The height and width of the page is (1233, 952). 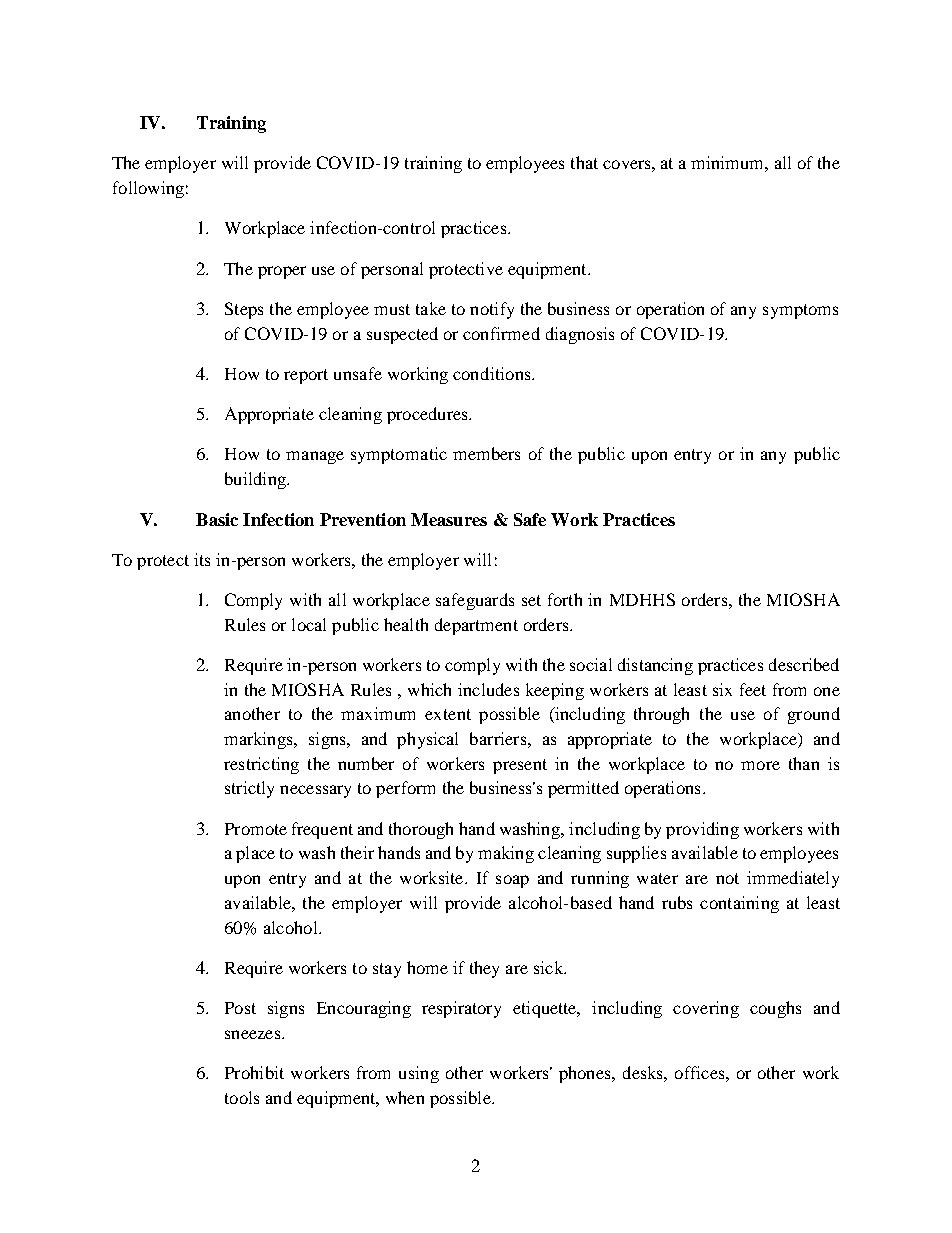 What do you see at coordinates (702, 830) in the page?
I see `providing` at bounding box center [702, 830].
